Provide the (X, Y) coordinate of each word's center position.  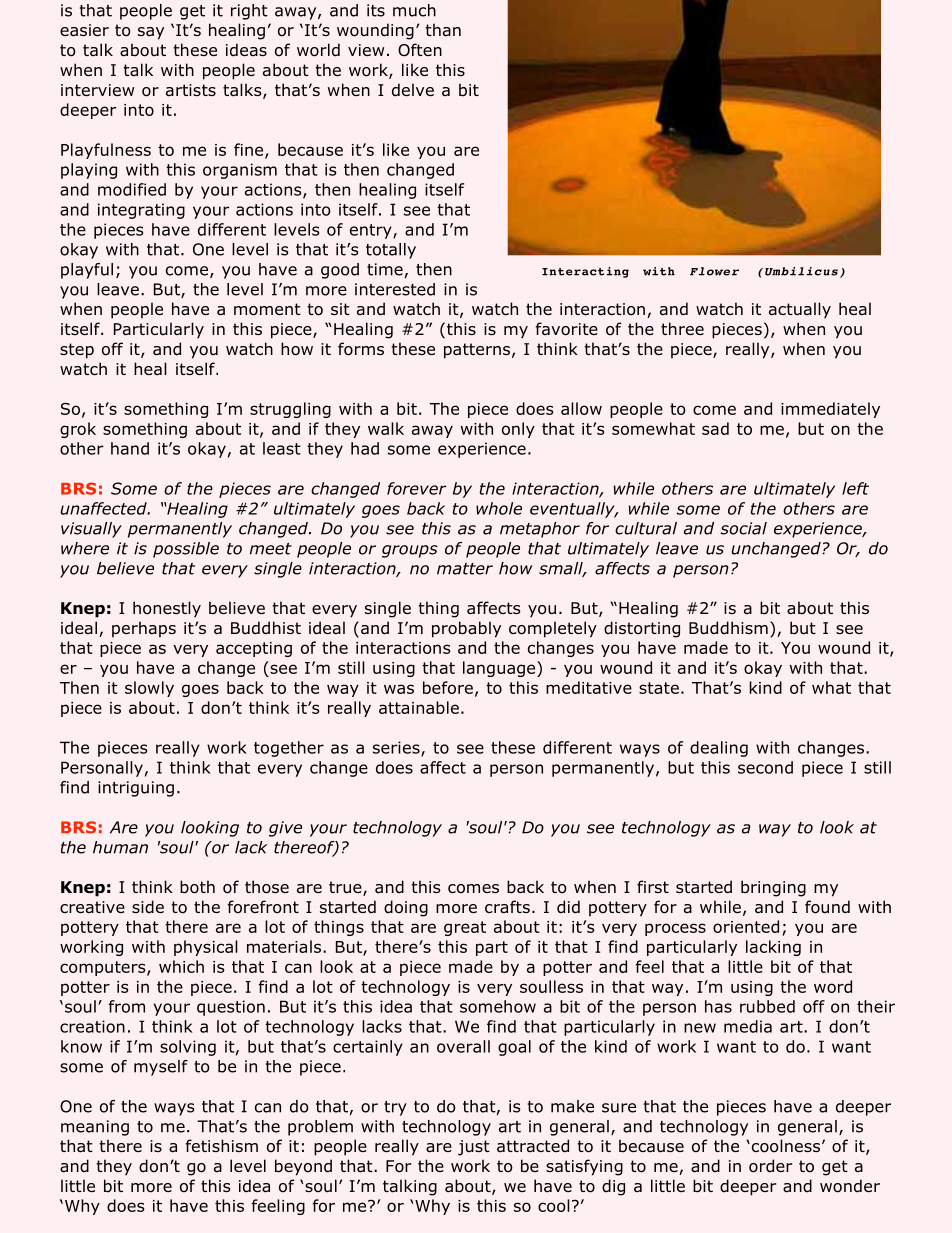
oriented (746, 926)
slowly (149, 689)
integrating (141, 211)
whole (499, 508)
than (443, 30)
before (448, 687)
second (765, 767)
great (465, 928)
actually (800, 310)
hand (130, 448)
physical (206, 948)
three (682, 328)
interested (395, 289)
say (151, 33)
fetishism (222, 1145)
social (743, 528)
